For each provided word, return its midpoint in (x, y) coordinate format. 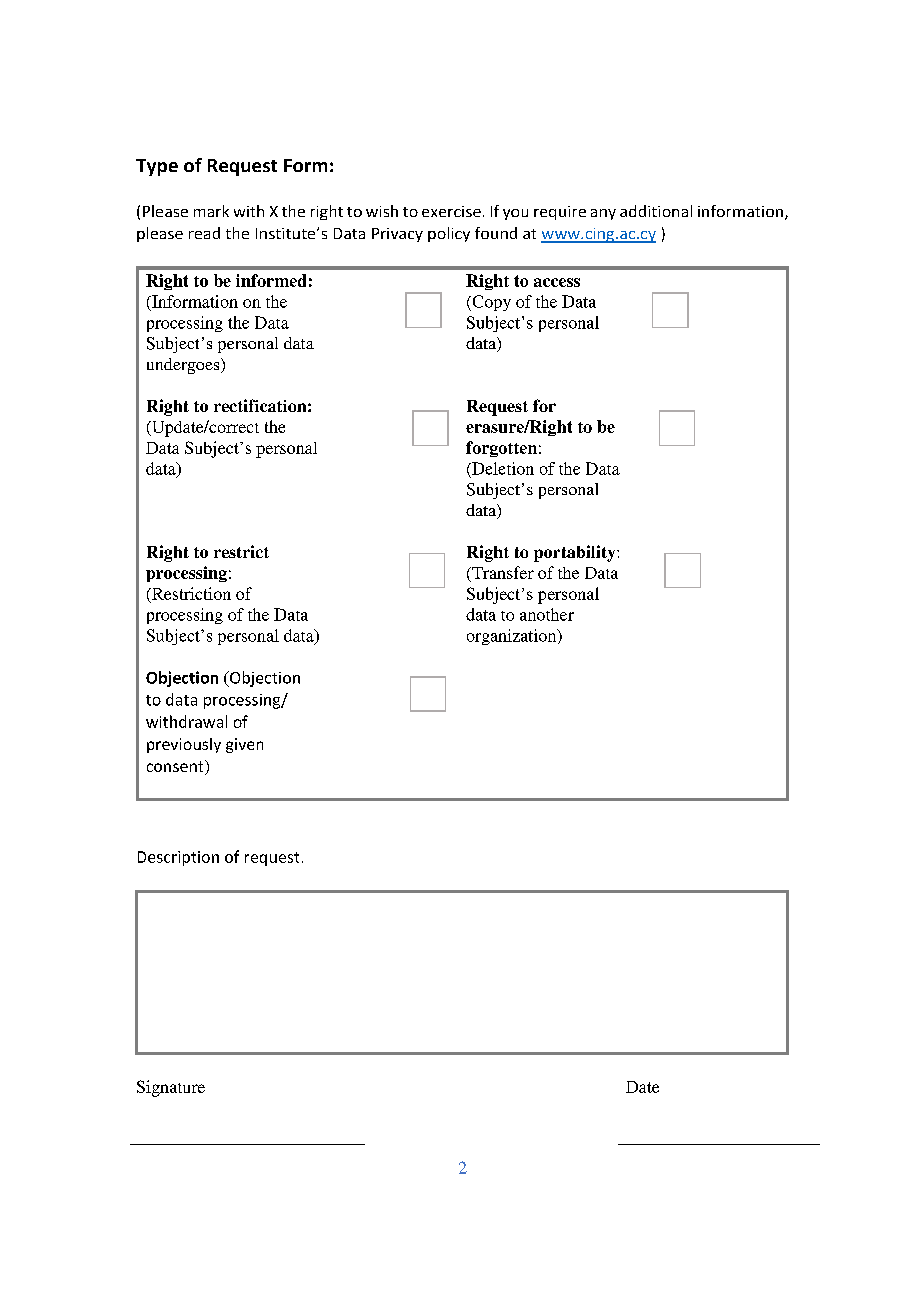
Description (178, 858)
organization (513, 637)
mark (211, 211)
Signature (171, 1088)
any (603, 214)
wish (382, 211)
